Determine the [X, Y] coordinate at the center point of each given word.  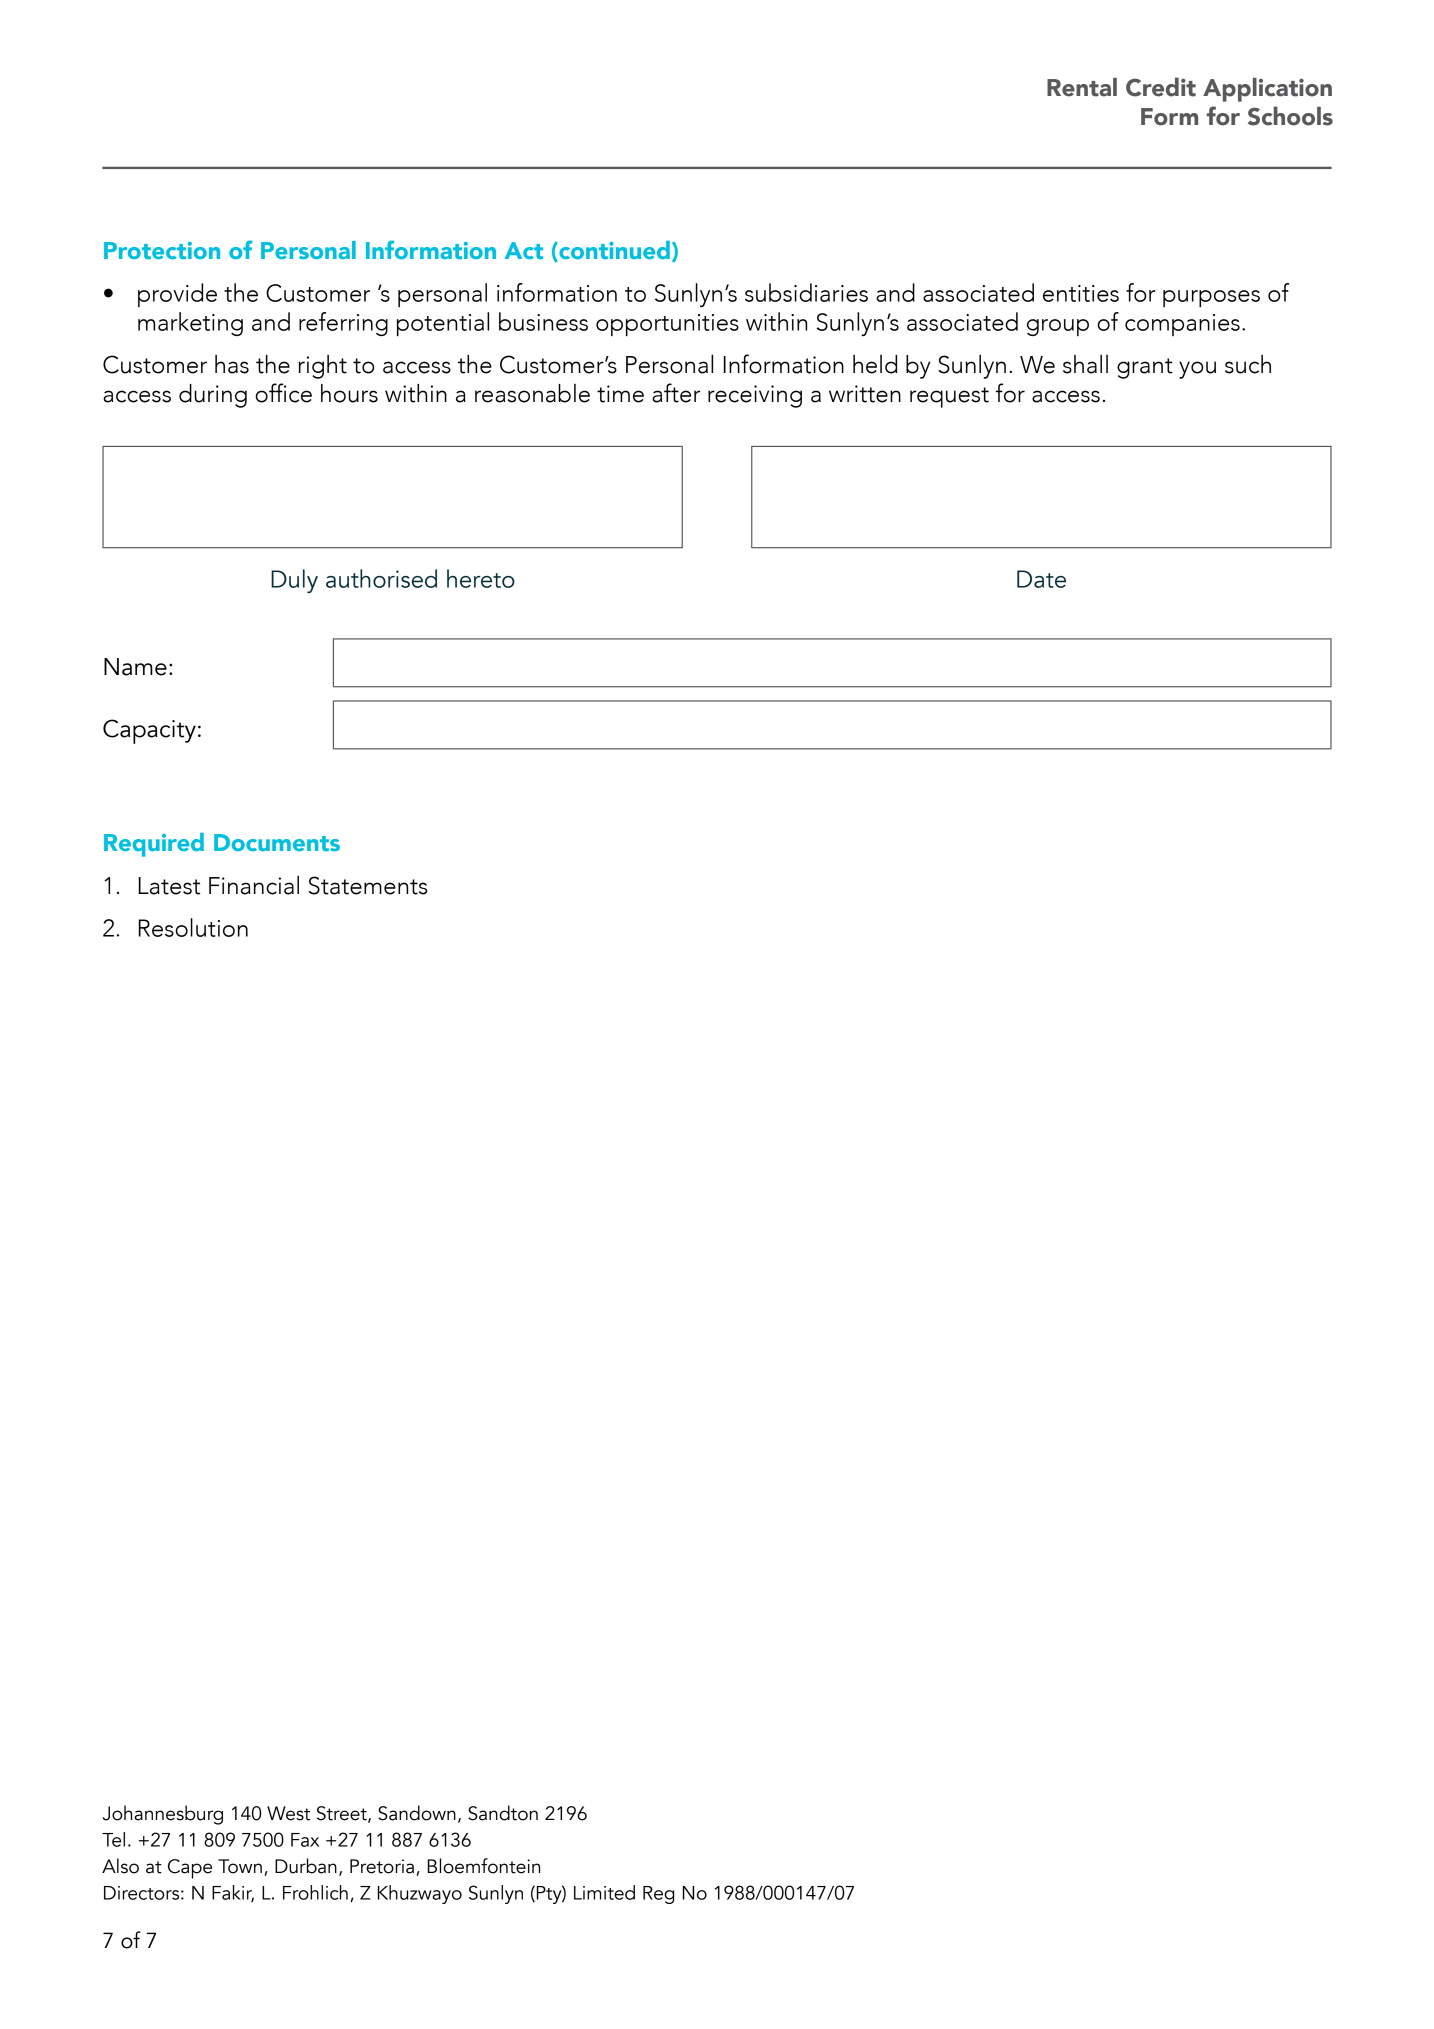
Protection [162, 250]
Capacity [149, 731]
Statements [368, 885]
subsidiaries [806, 292]
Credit [1161, 87]
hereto [481, 578]
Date [1041, 579]
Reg [658, 1895]
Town [240, 1866]
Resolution [193, 927]
